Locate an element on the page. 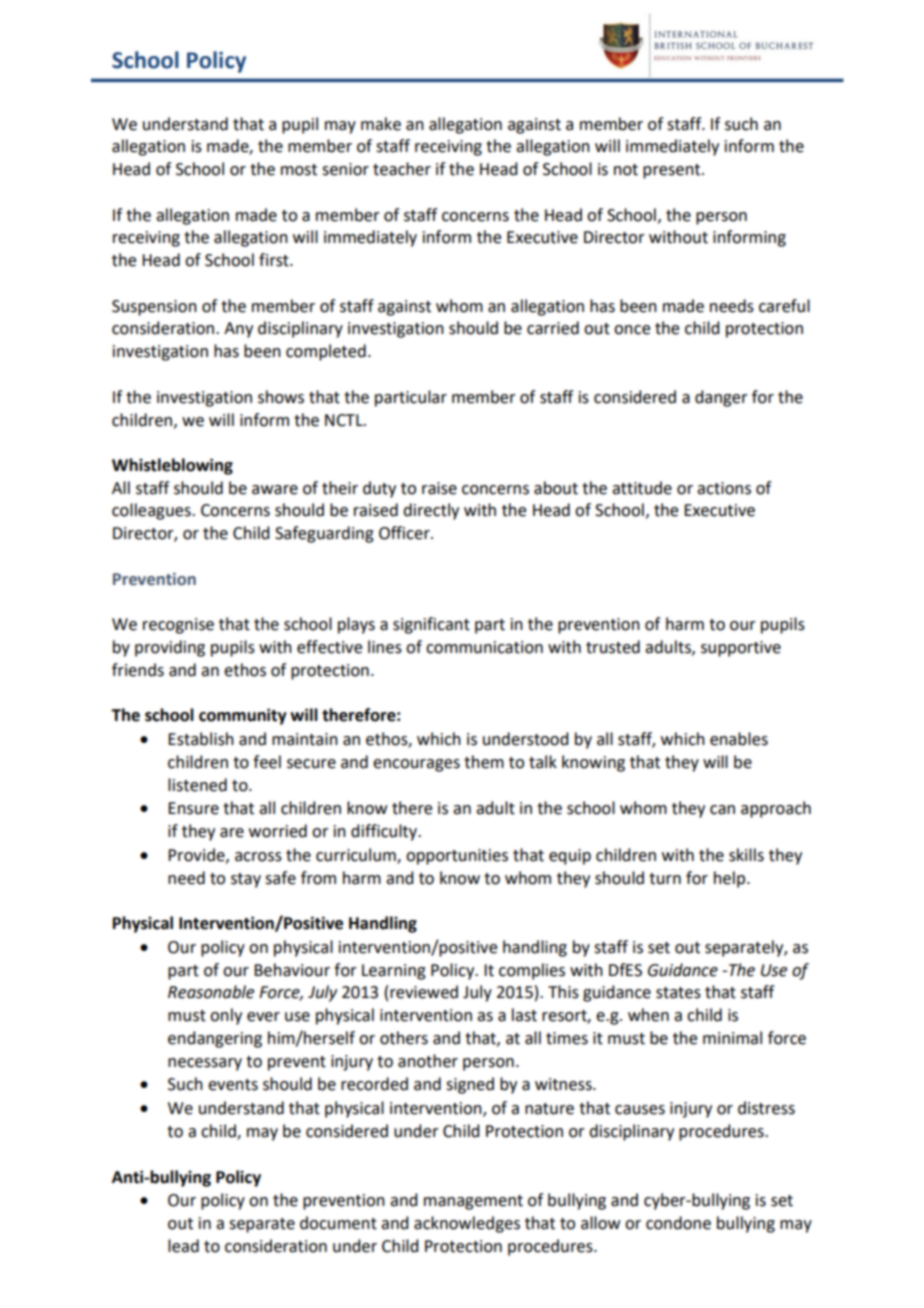 This document has height=1308, width=924. most is located at coordinates (299, 170).
